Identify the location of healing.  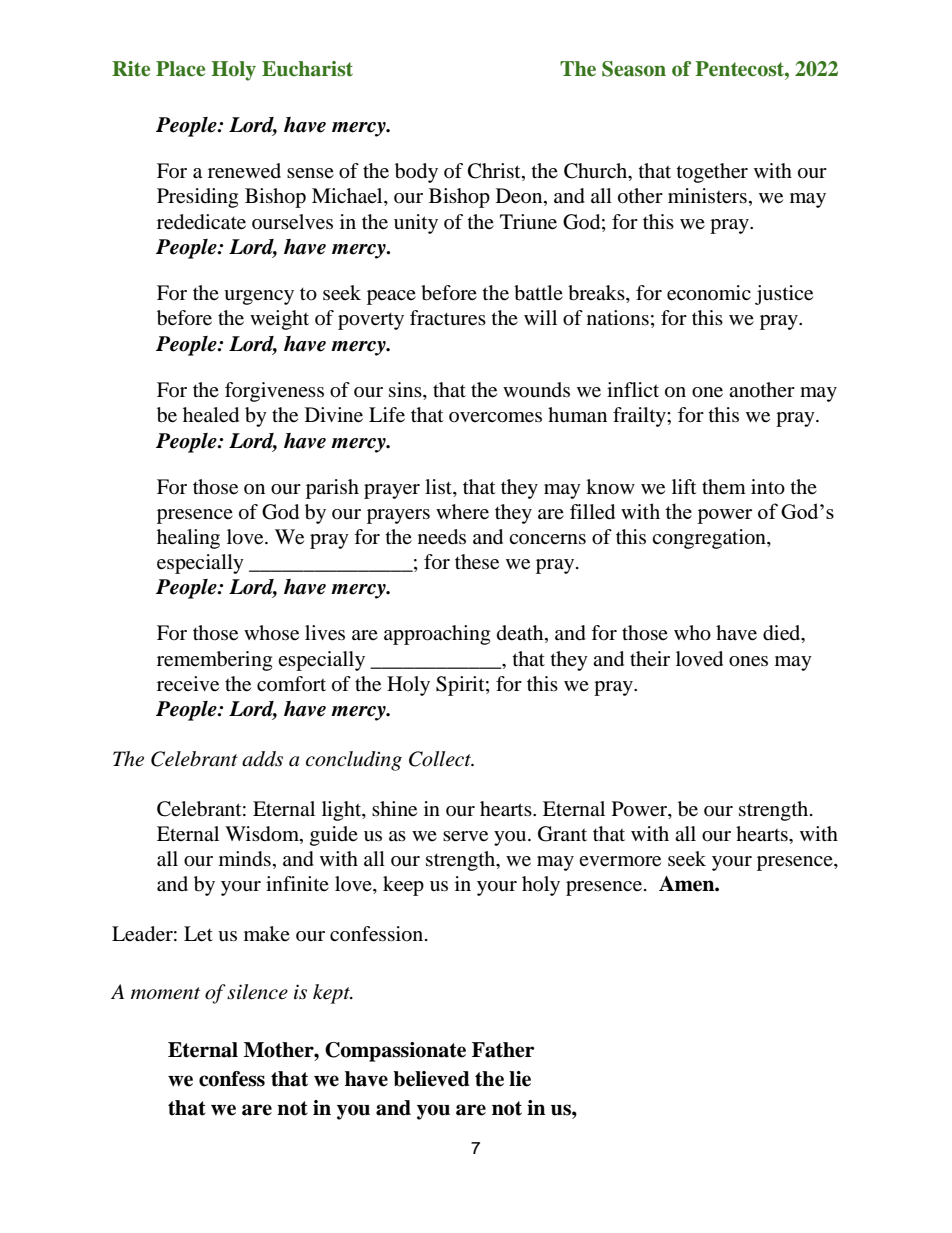
(188, 539).
